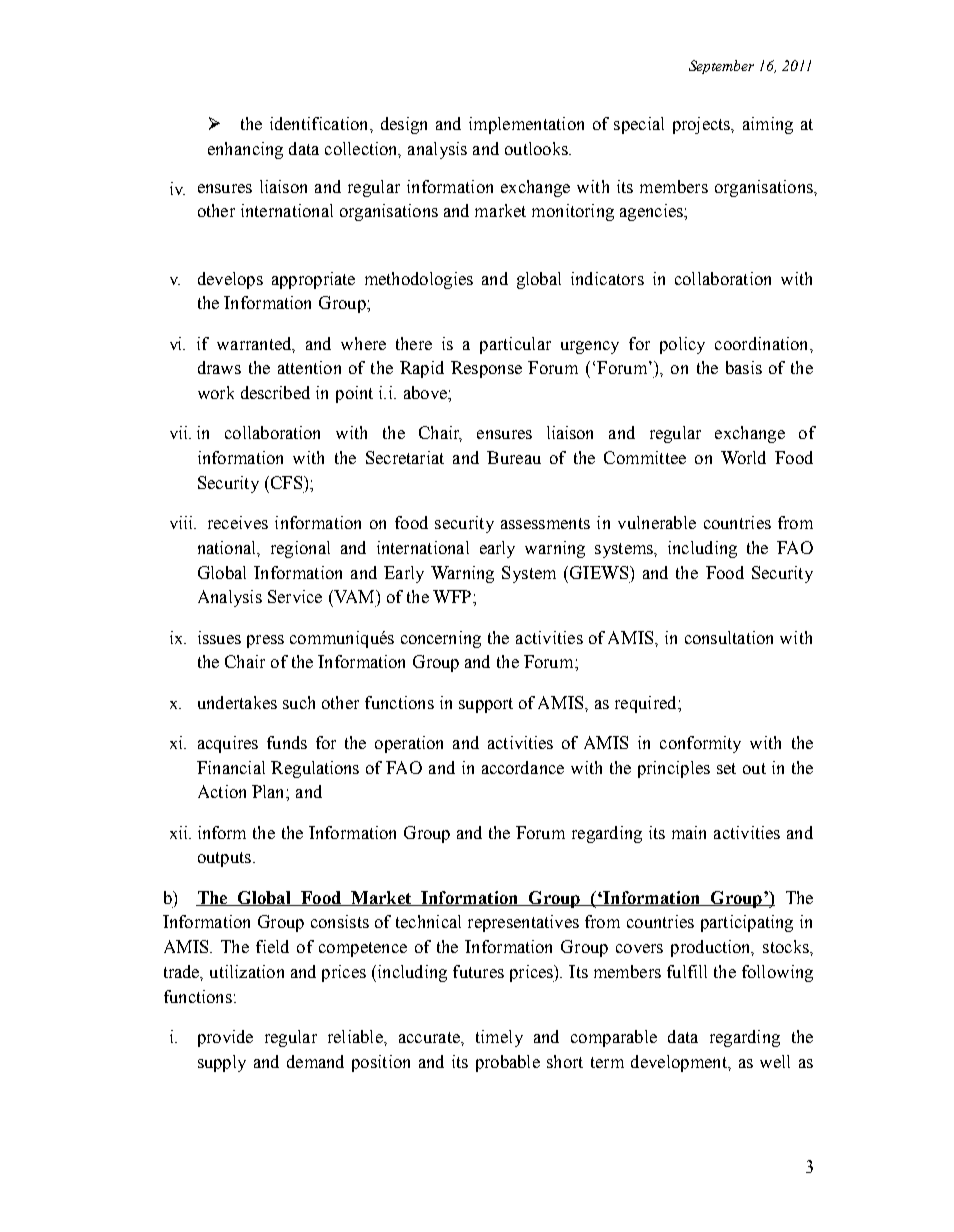 The height and width of the page is (1232, 954). Describe the element at coordinates (523, 923) in the page. I see `representatives` at that location.
